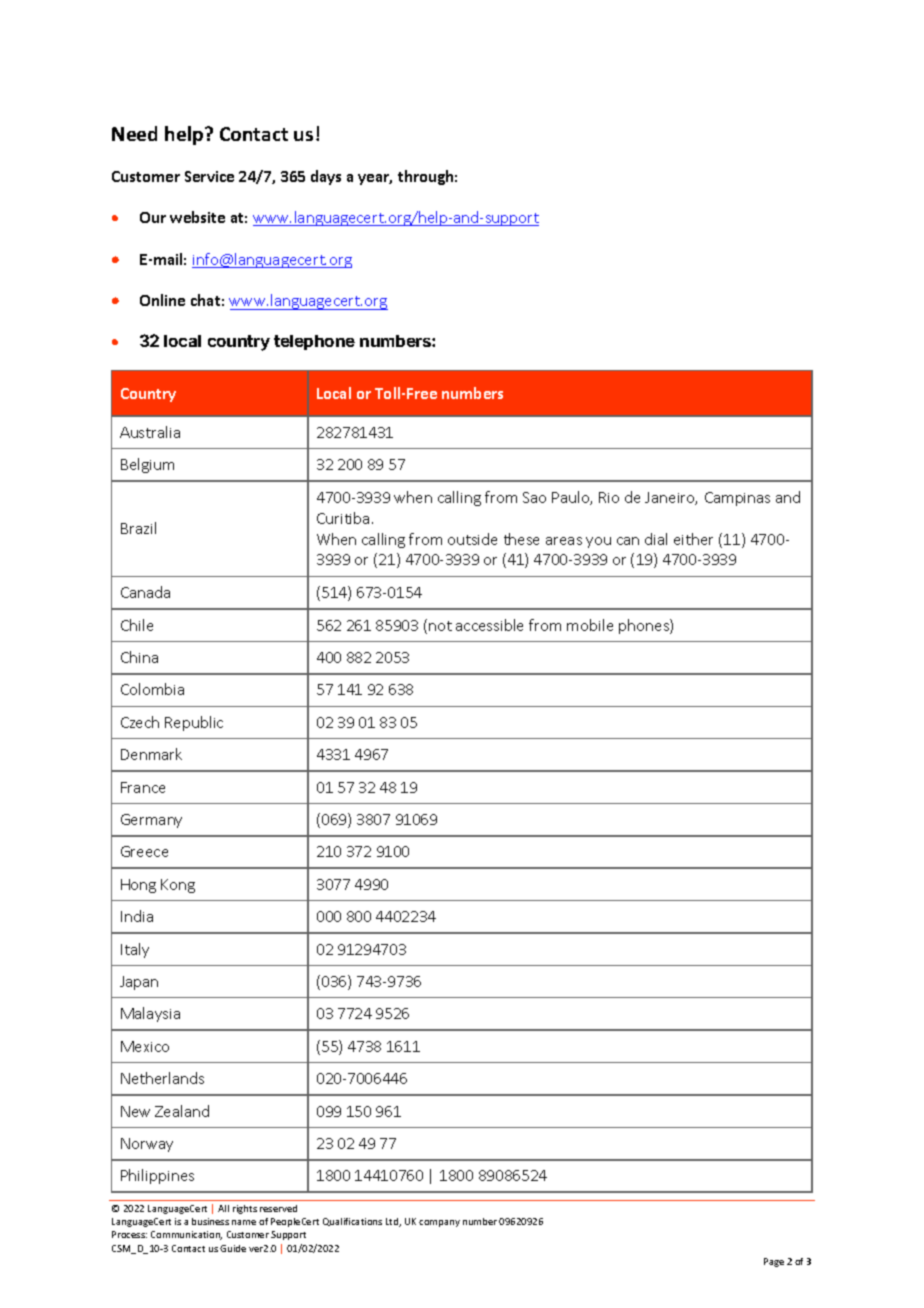 This screenshot has height=1308, width=924. Describe the element at coordinates (590, 625) in the screenshot. I see `mobile` at that location.
